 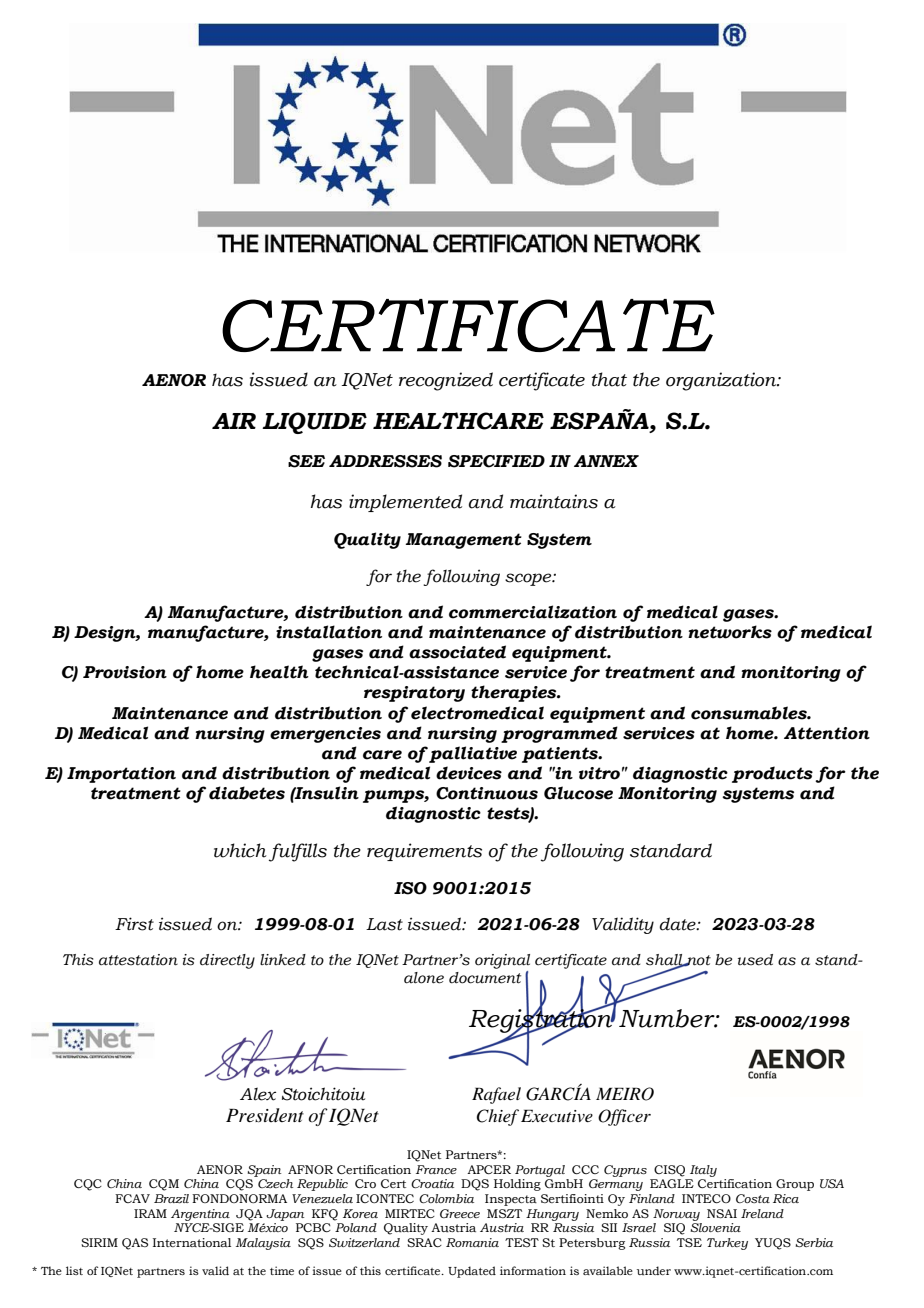 What do you see at coordinates (234, 421) in the screenshot?
I see `AIR` at bounding box center [234, 421].
